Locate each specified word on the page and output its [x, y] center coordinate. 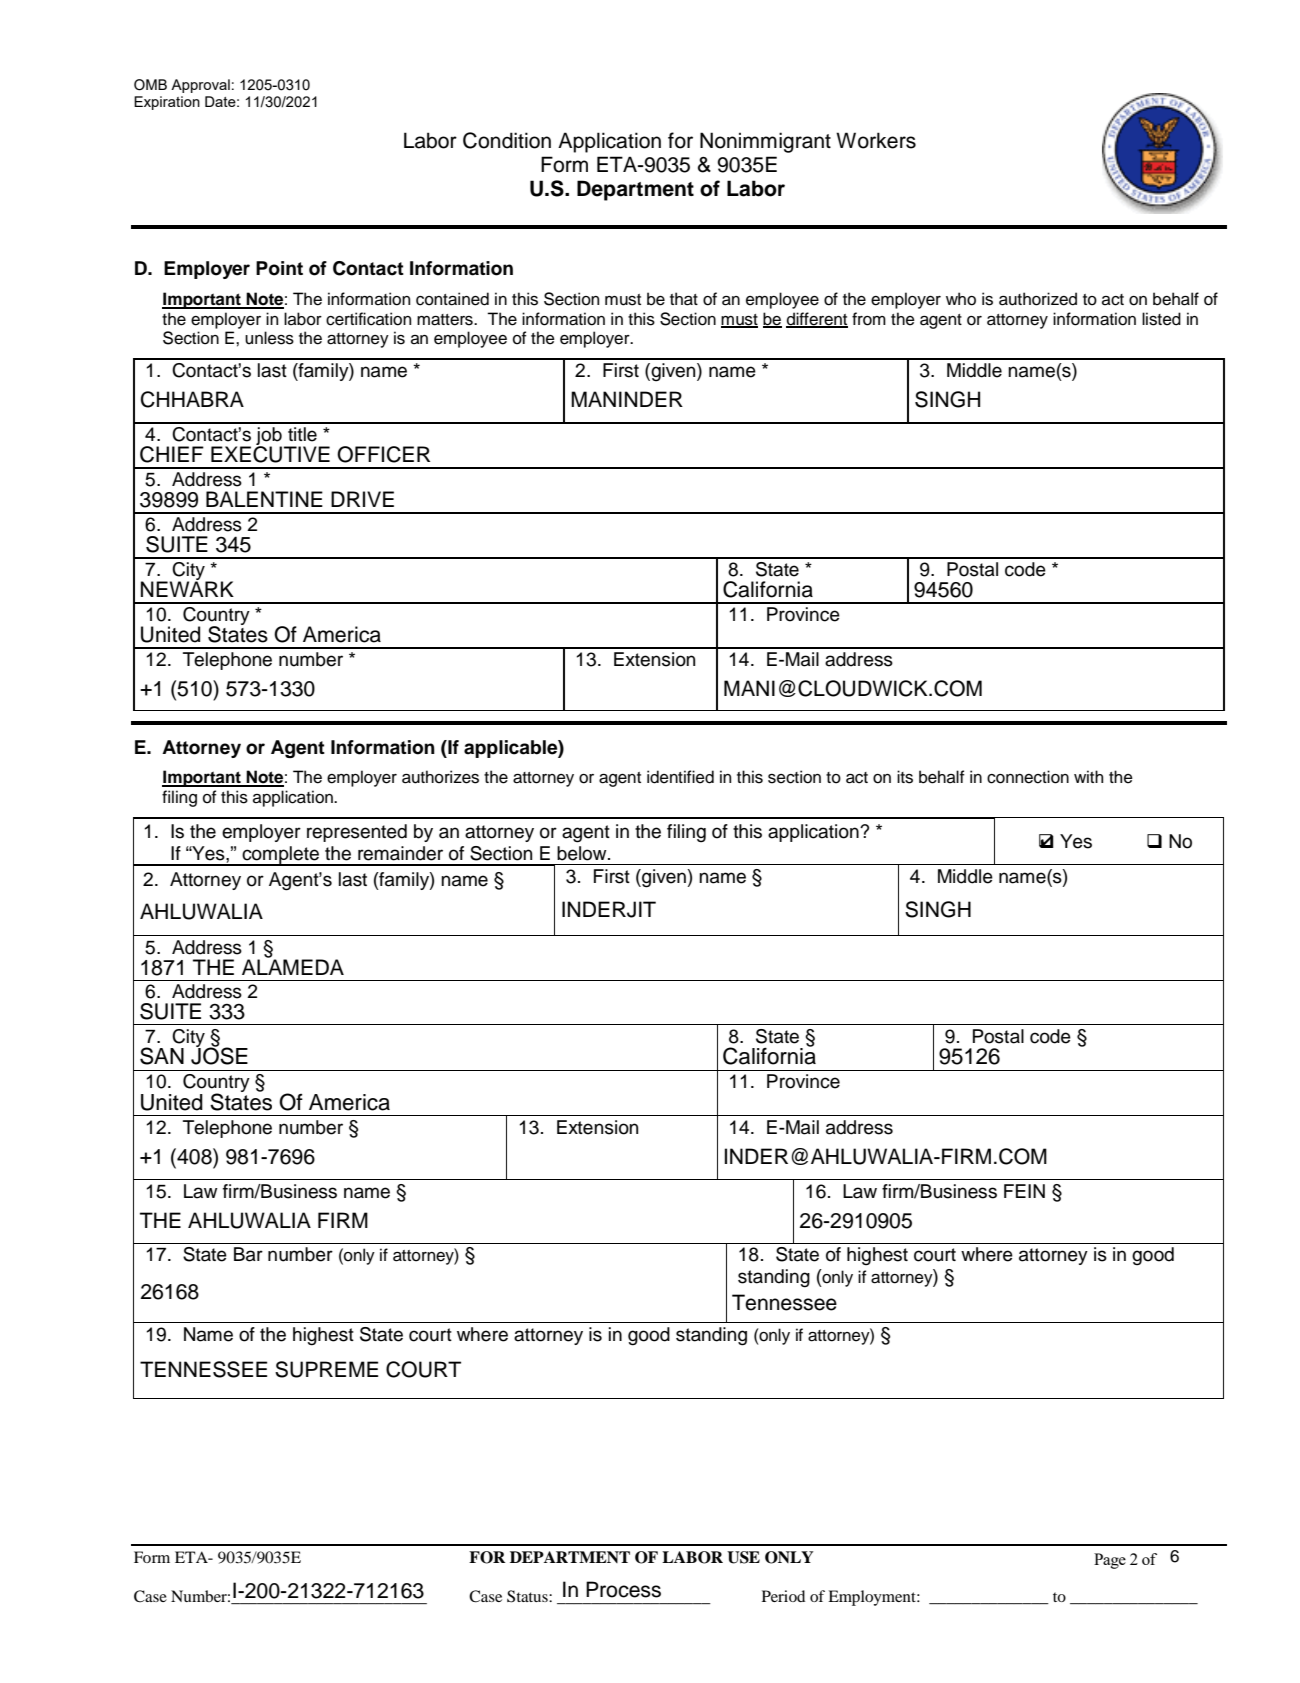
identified [680, 777]
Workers [876, 140]
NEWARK [187, 588]
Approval [200, 86]
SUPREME [326, 1369]
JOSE [219, 1055]
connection [1028, 777]
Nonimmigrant [765, 142]
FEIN [1024, 1191]
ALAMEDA [293, 966]
